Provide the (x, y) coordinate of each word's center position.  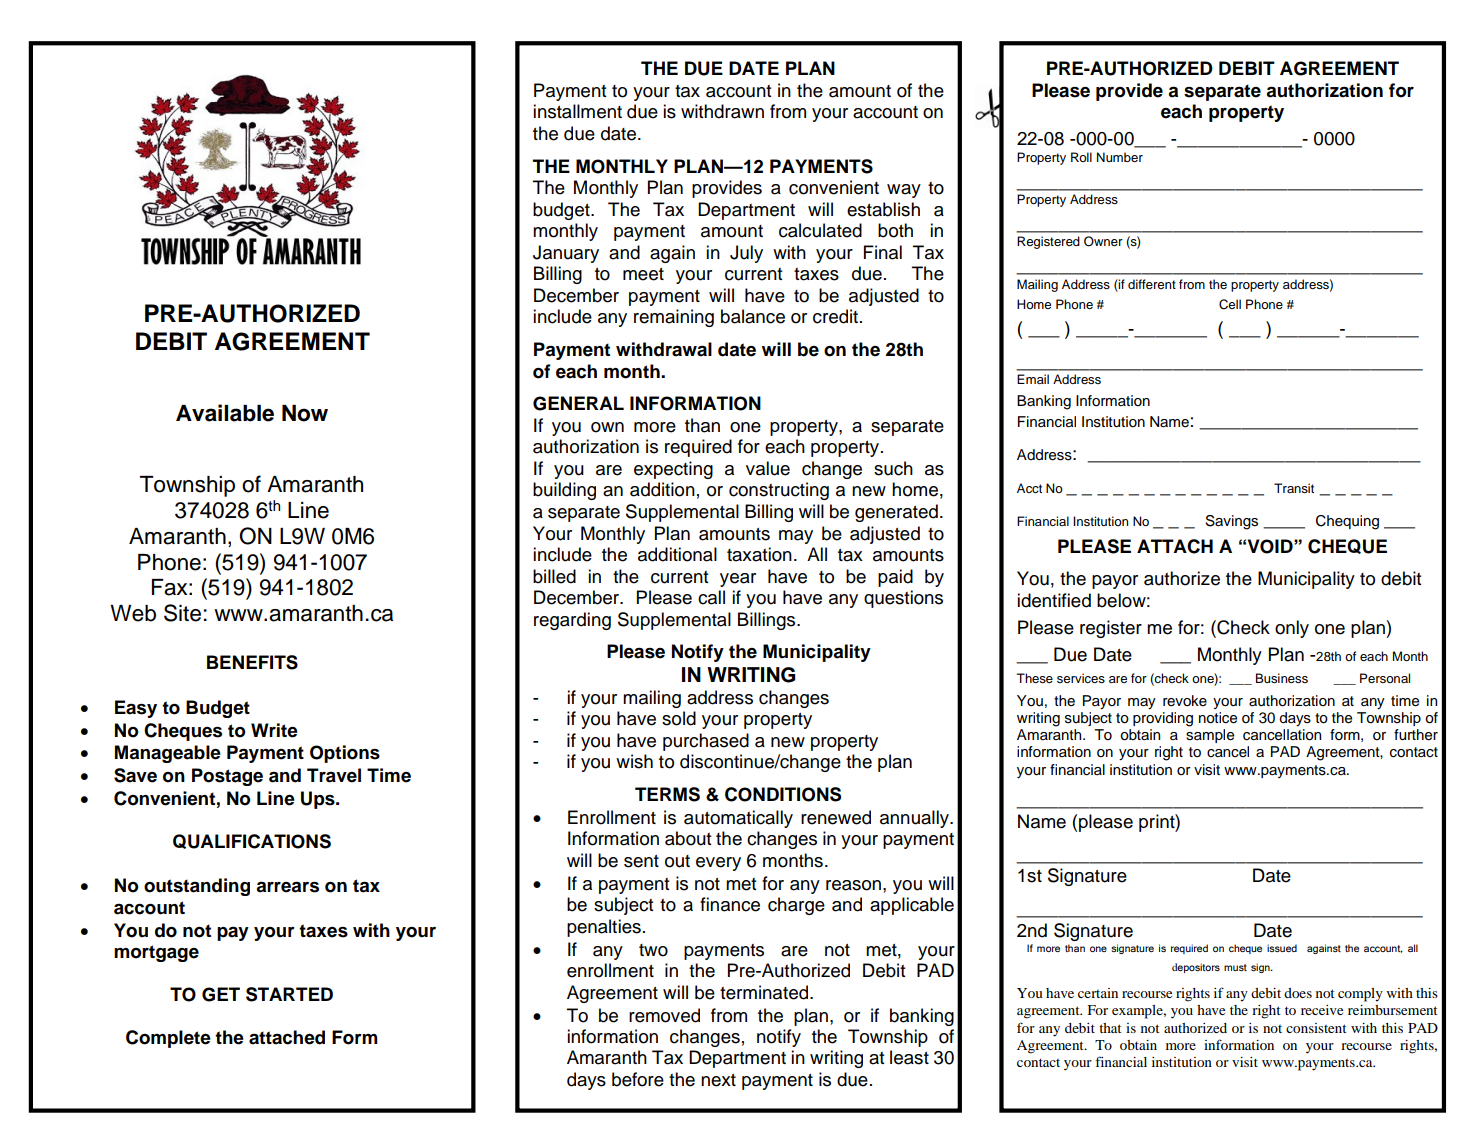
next (718, 1080)
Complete (168, 1039)
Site (182, 613)
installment (577, 111)
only (1292, 629)
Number (1120, 157)
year (738, 580)
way (904, 191)
